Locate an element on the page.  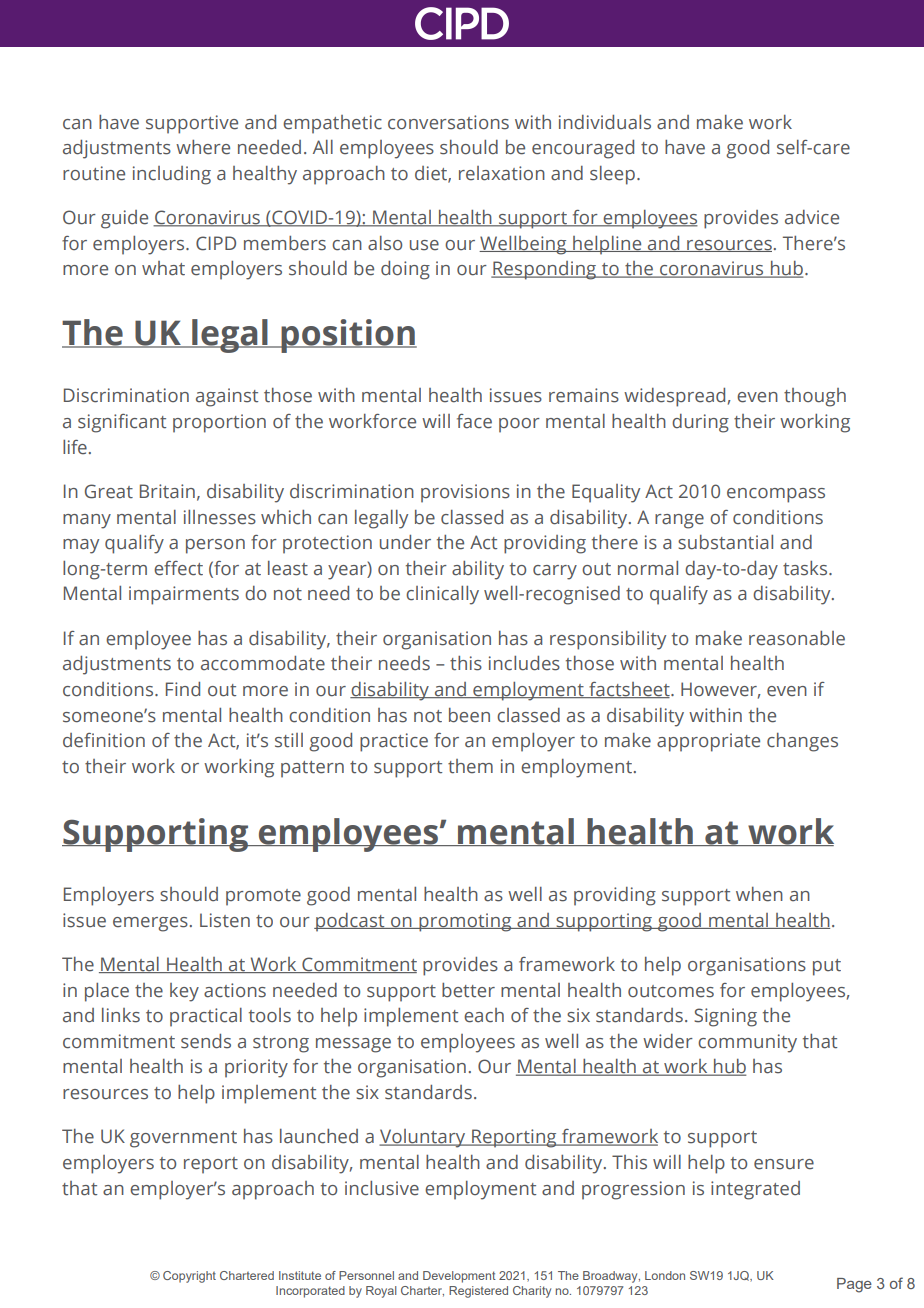
including is located at coordinates (172, 175).
